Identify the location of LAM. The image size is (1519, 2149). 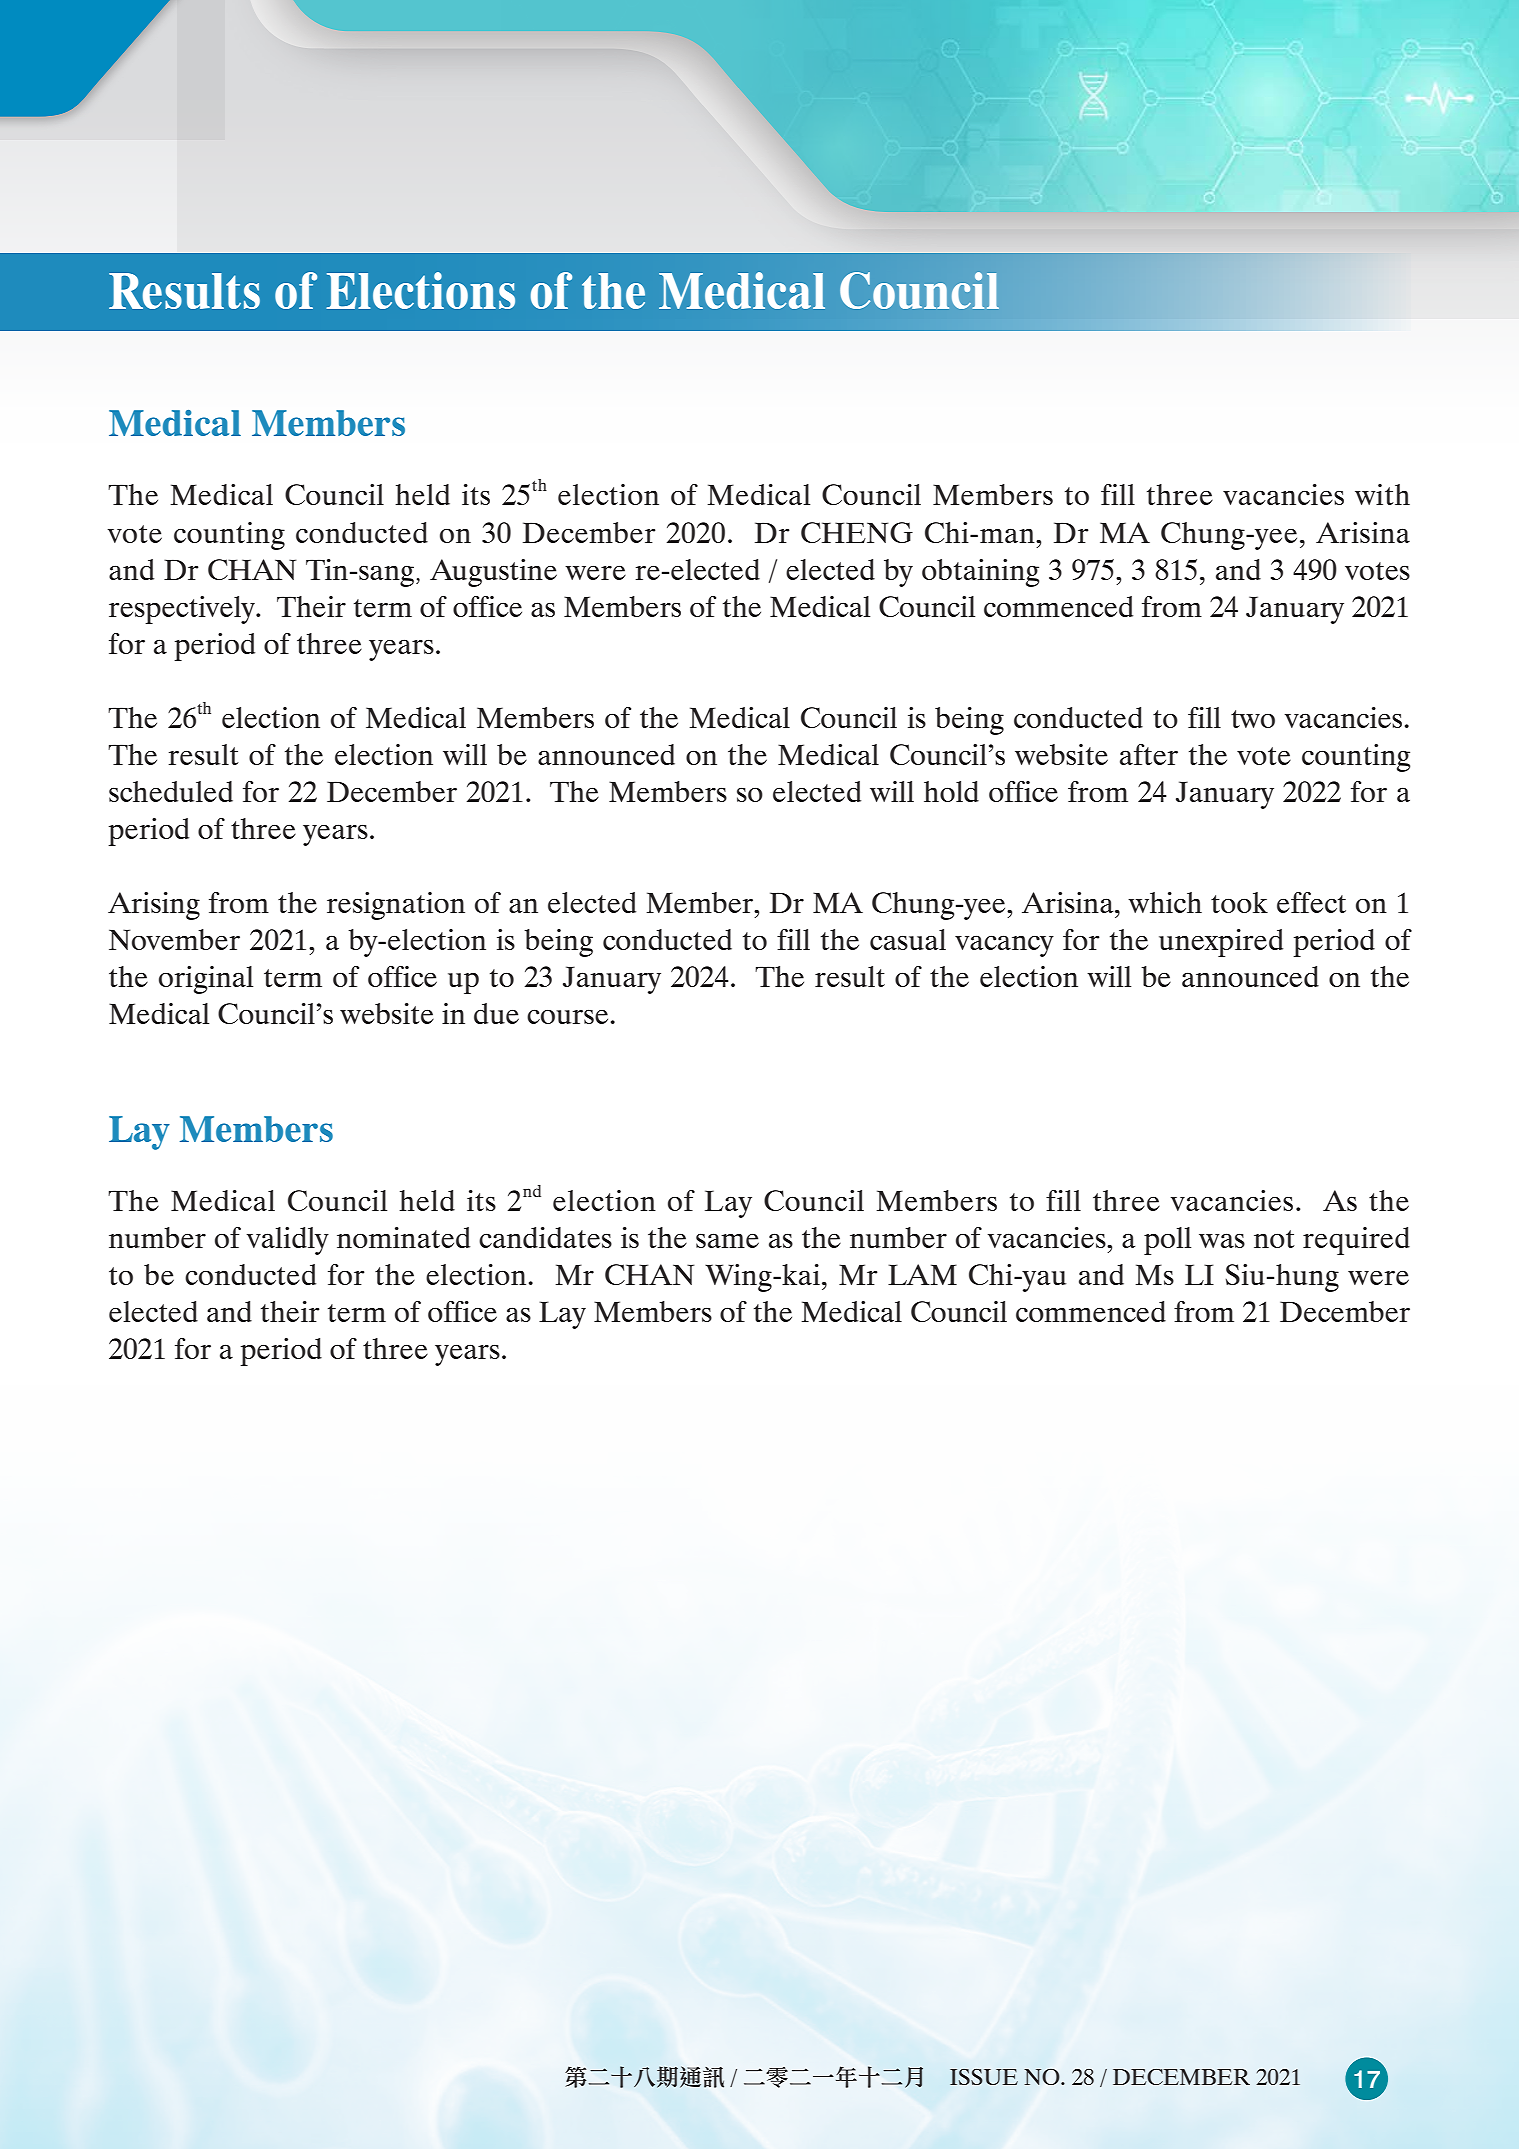
(922, 1274).
